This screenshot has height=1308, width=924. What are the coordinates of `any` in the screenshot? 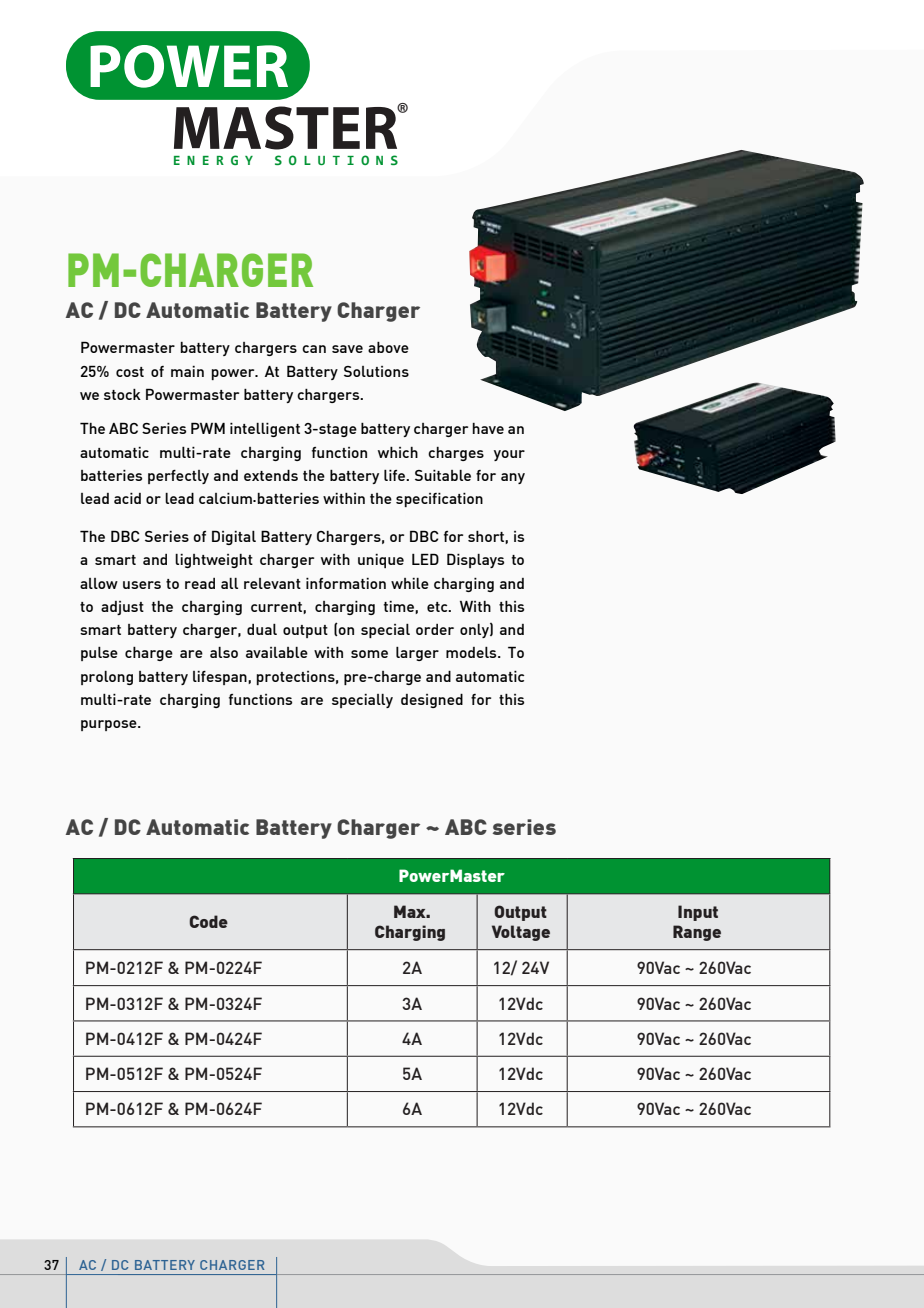 It's located at (513, 478).
